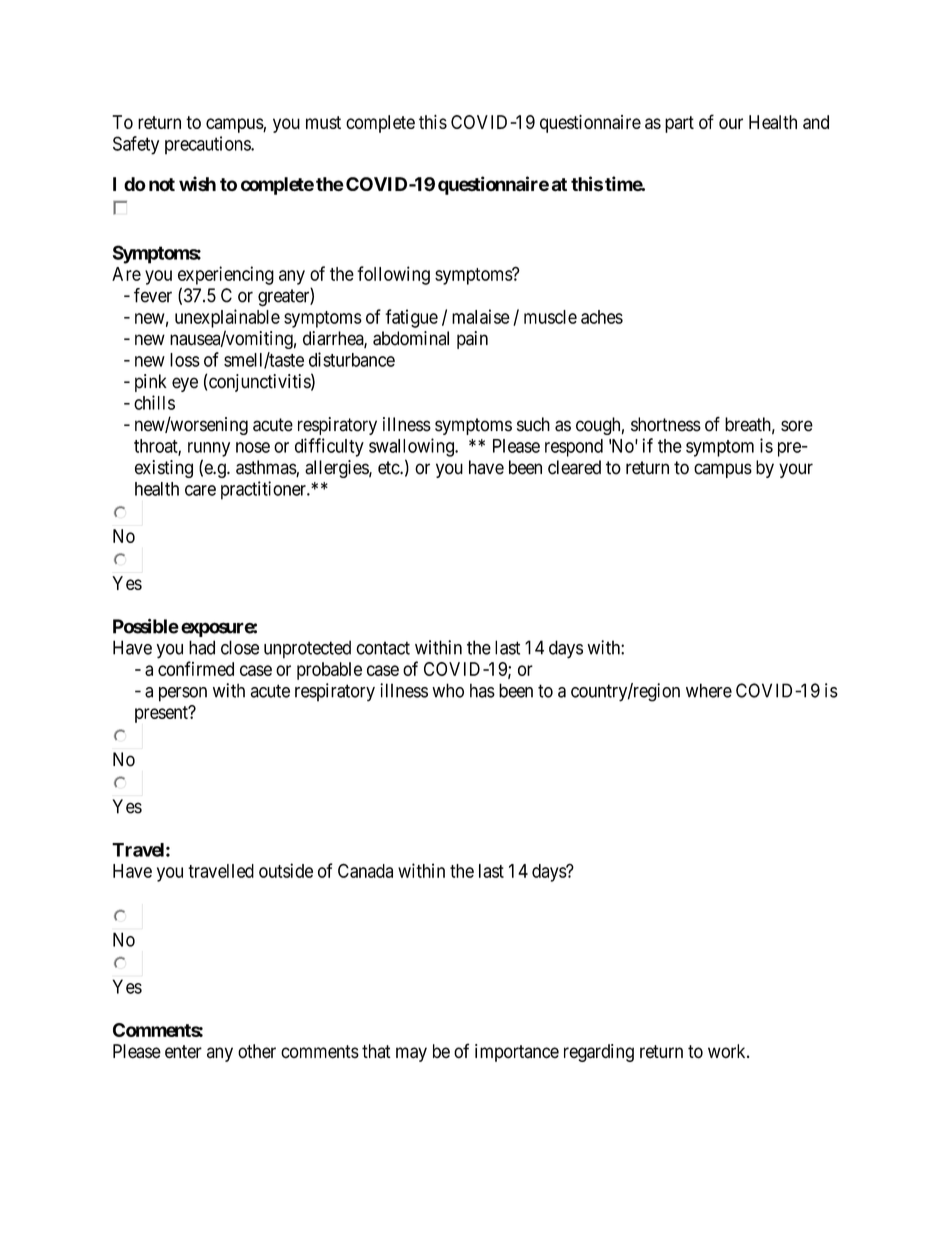  I want to click on enter, so click(183, 1052).
